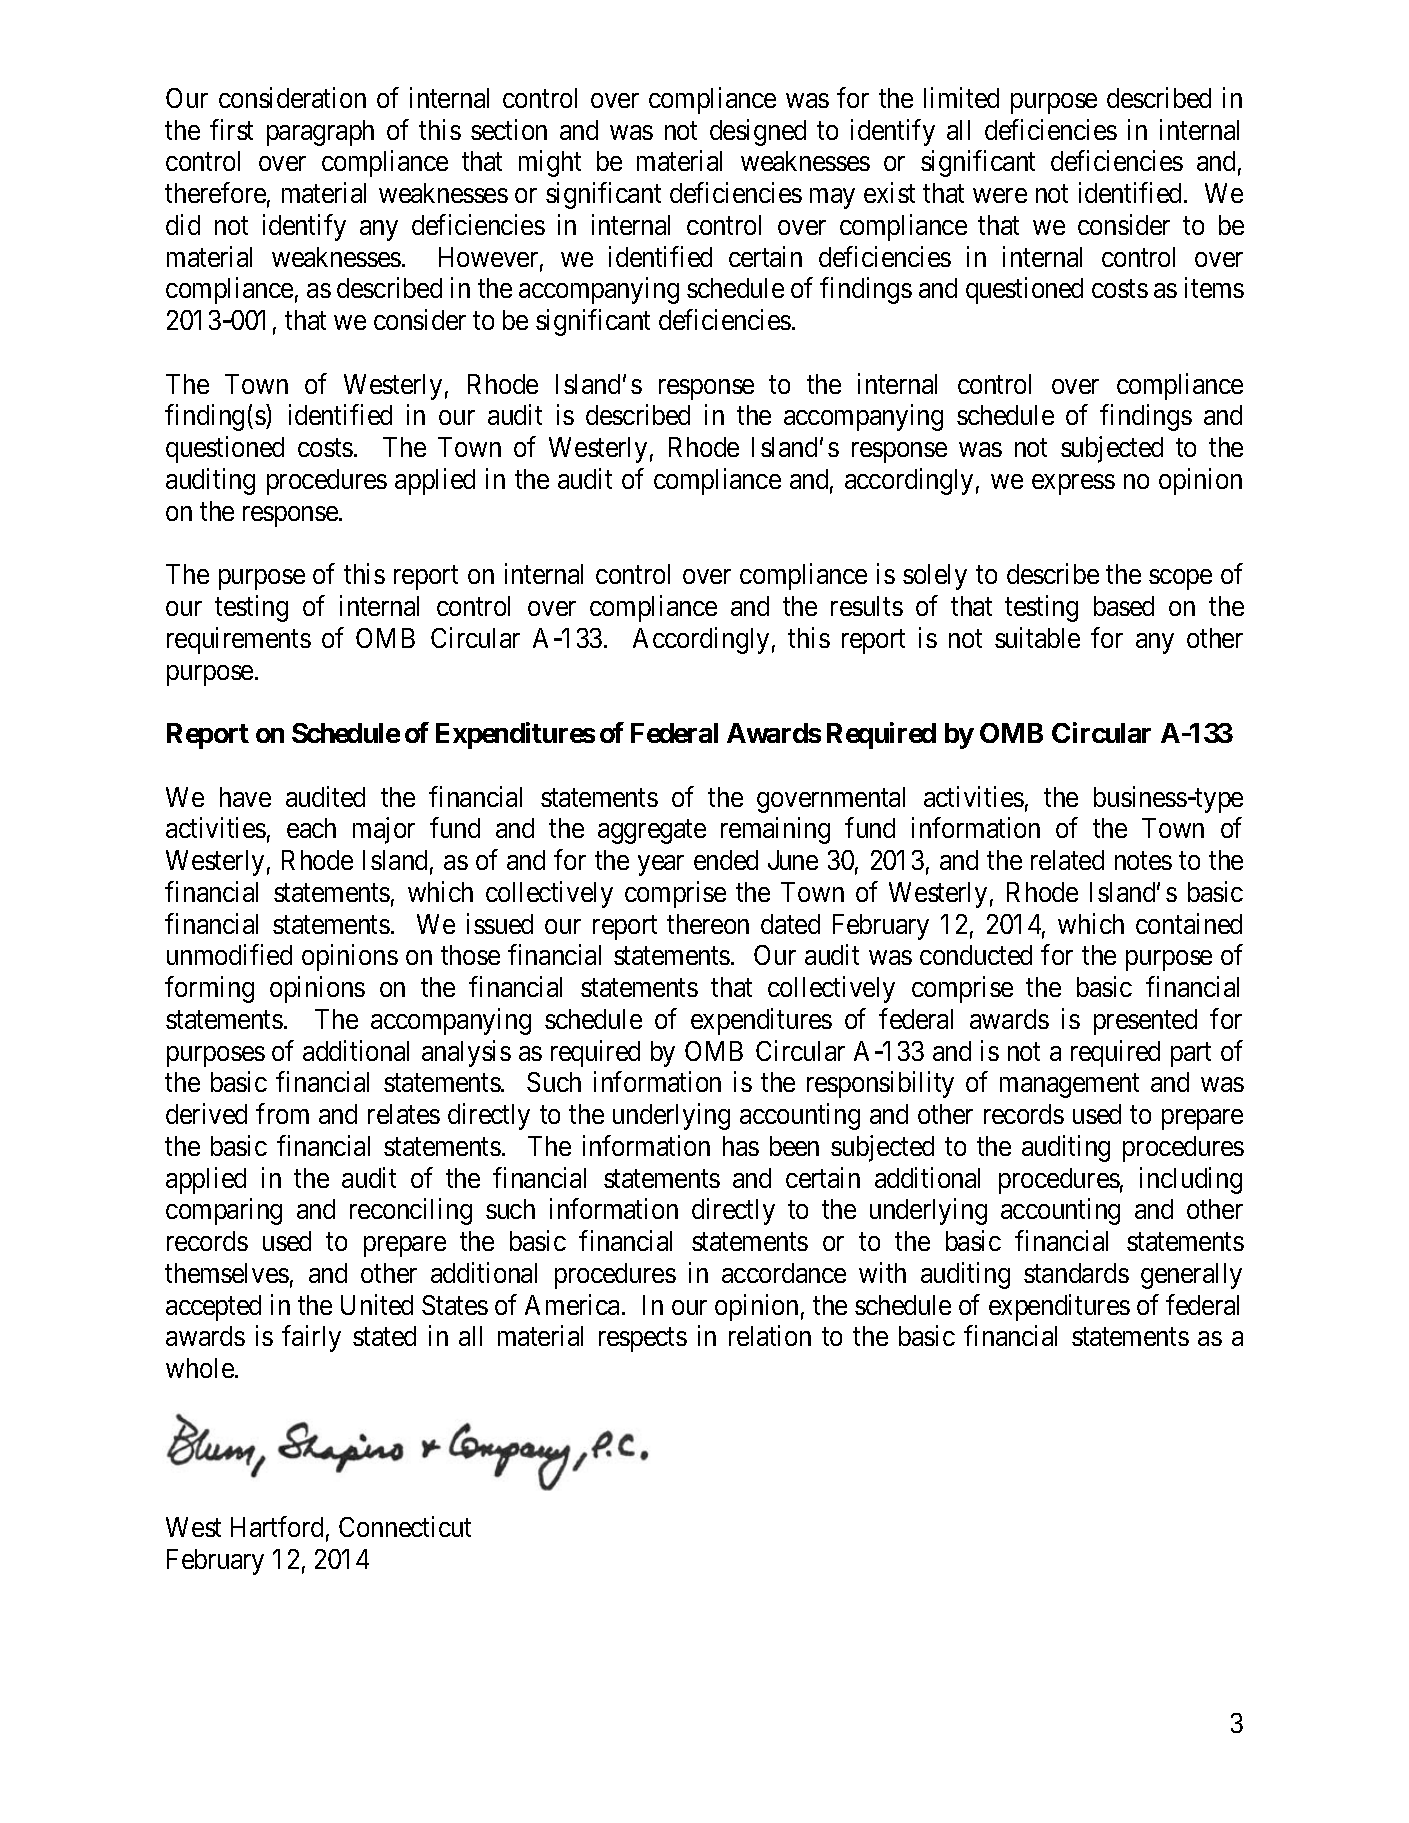 Image resolution: width=1409 pixels, height=1823 pixels. What do you see at coordinates (405, 1526) in the page?
I see `Connecticut` at bounding box center [405, 1526].
